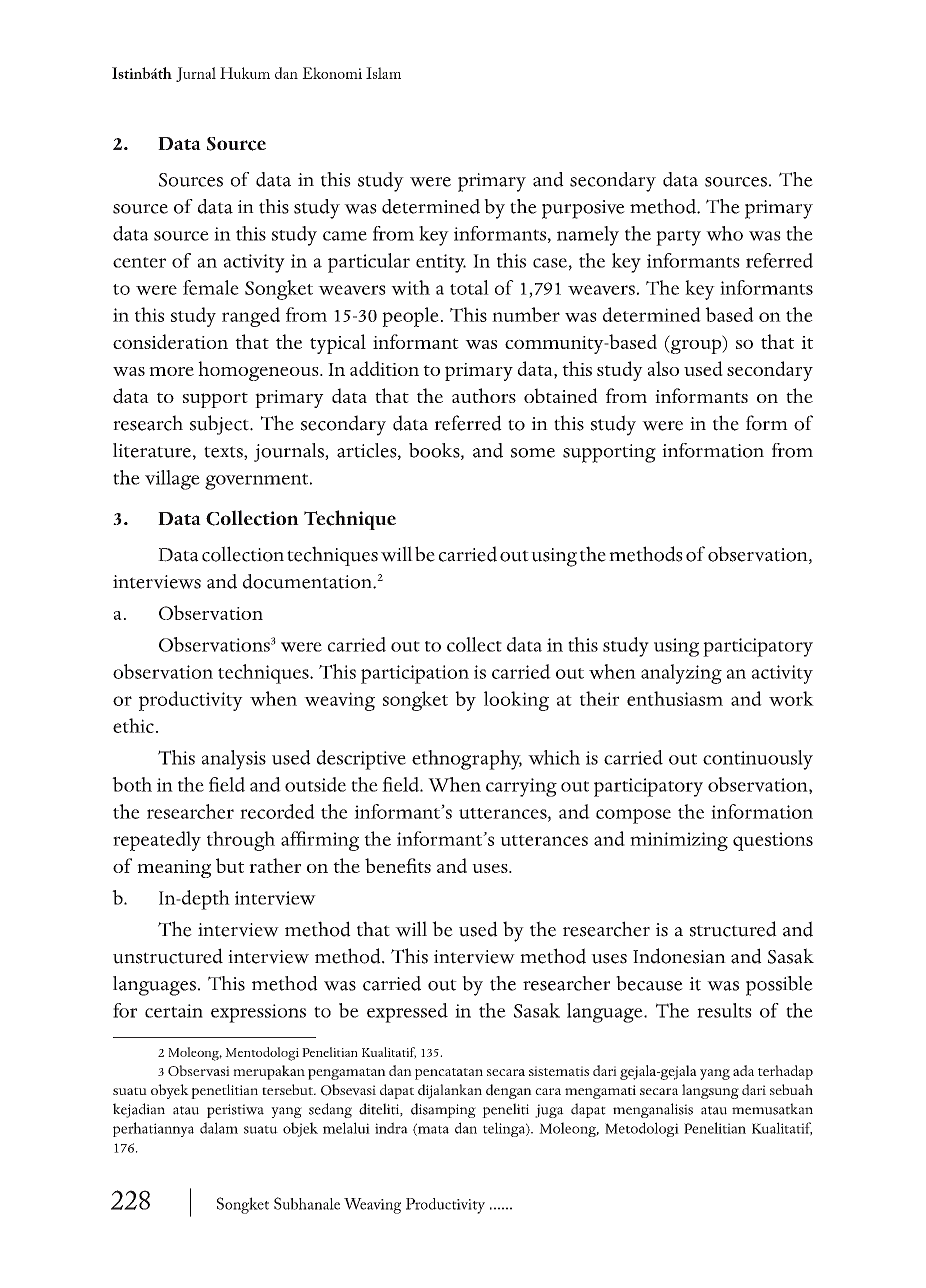 The height and width of the screenshot is (1288, 926). What do you see at coordinates (398, 865) in the screenshot?
I see `benefits` at bounding box center [398, 865].
